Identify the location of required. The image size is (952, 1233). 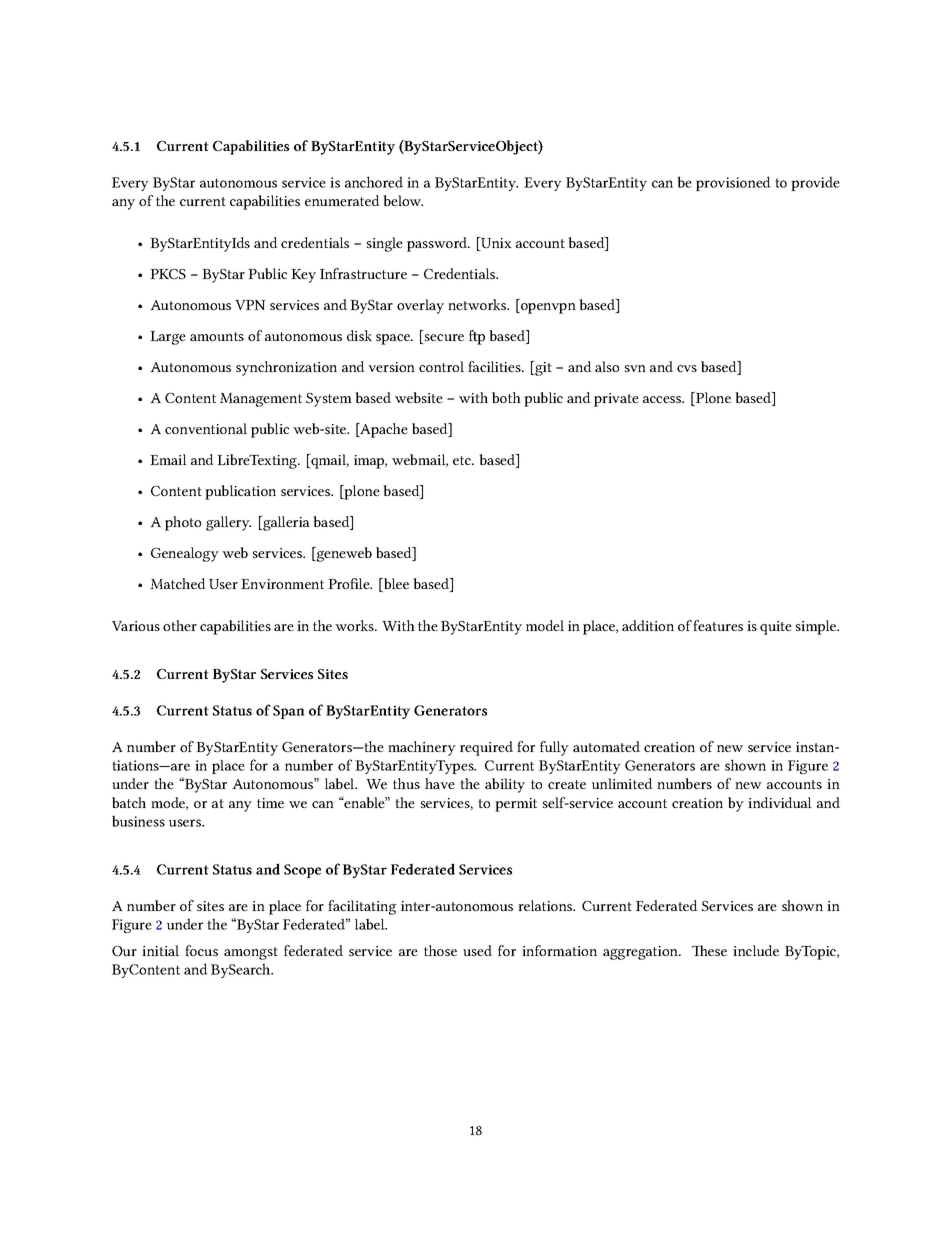
(486, 748).
